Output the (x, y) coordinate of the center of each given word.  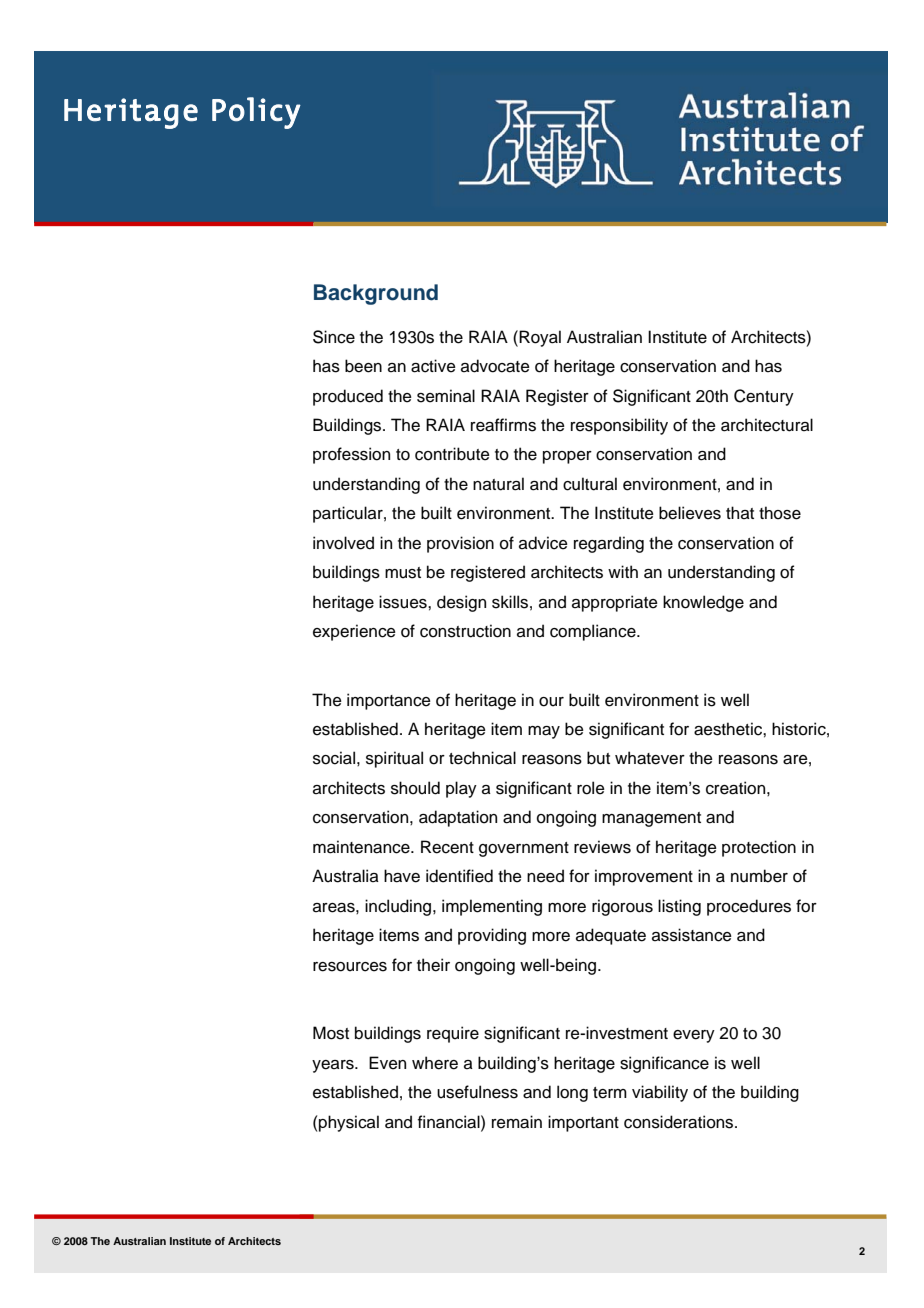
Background (376, 294)
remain (517, 1122)
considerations (680, 1122)
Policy (256, 113)
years (334, 1066)
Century (764, 397)
